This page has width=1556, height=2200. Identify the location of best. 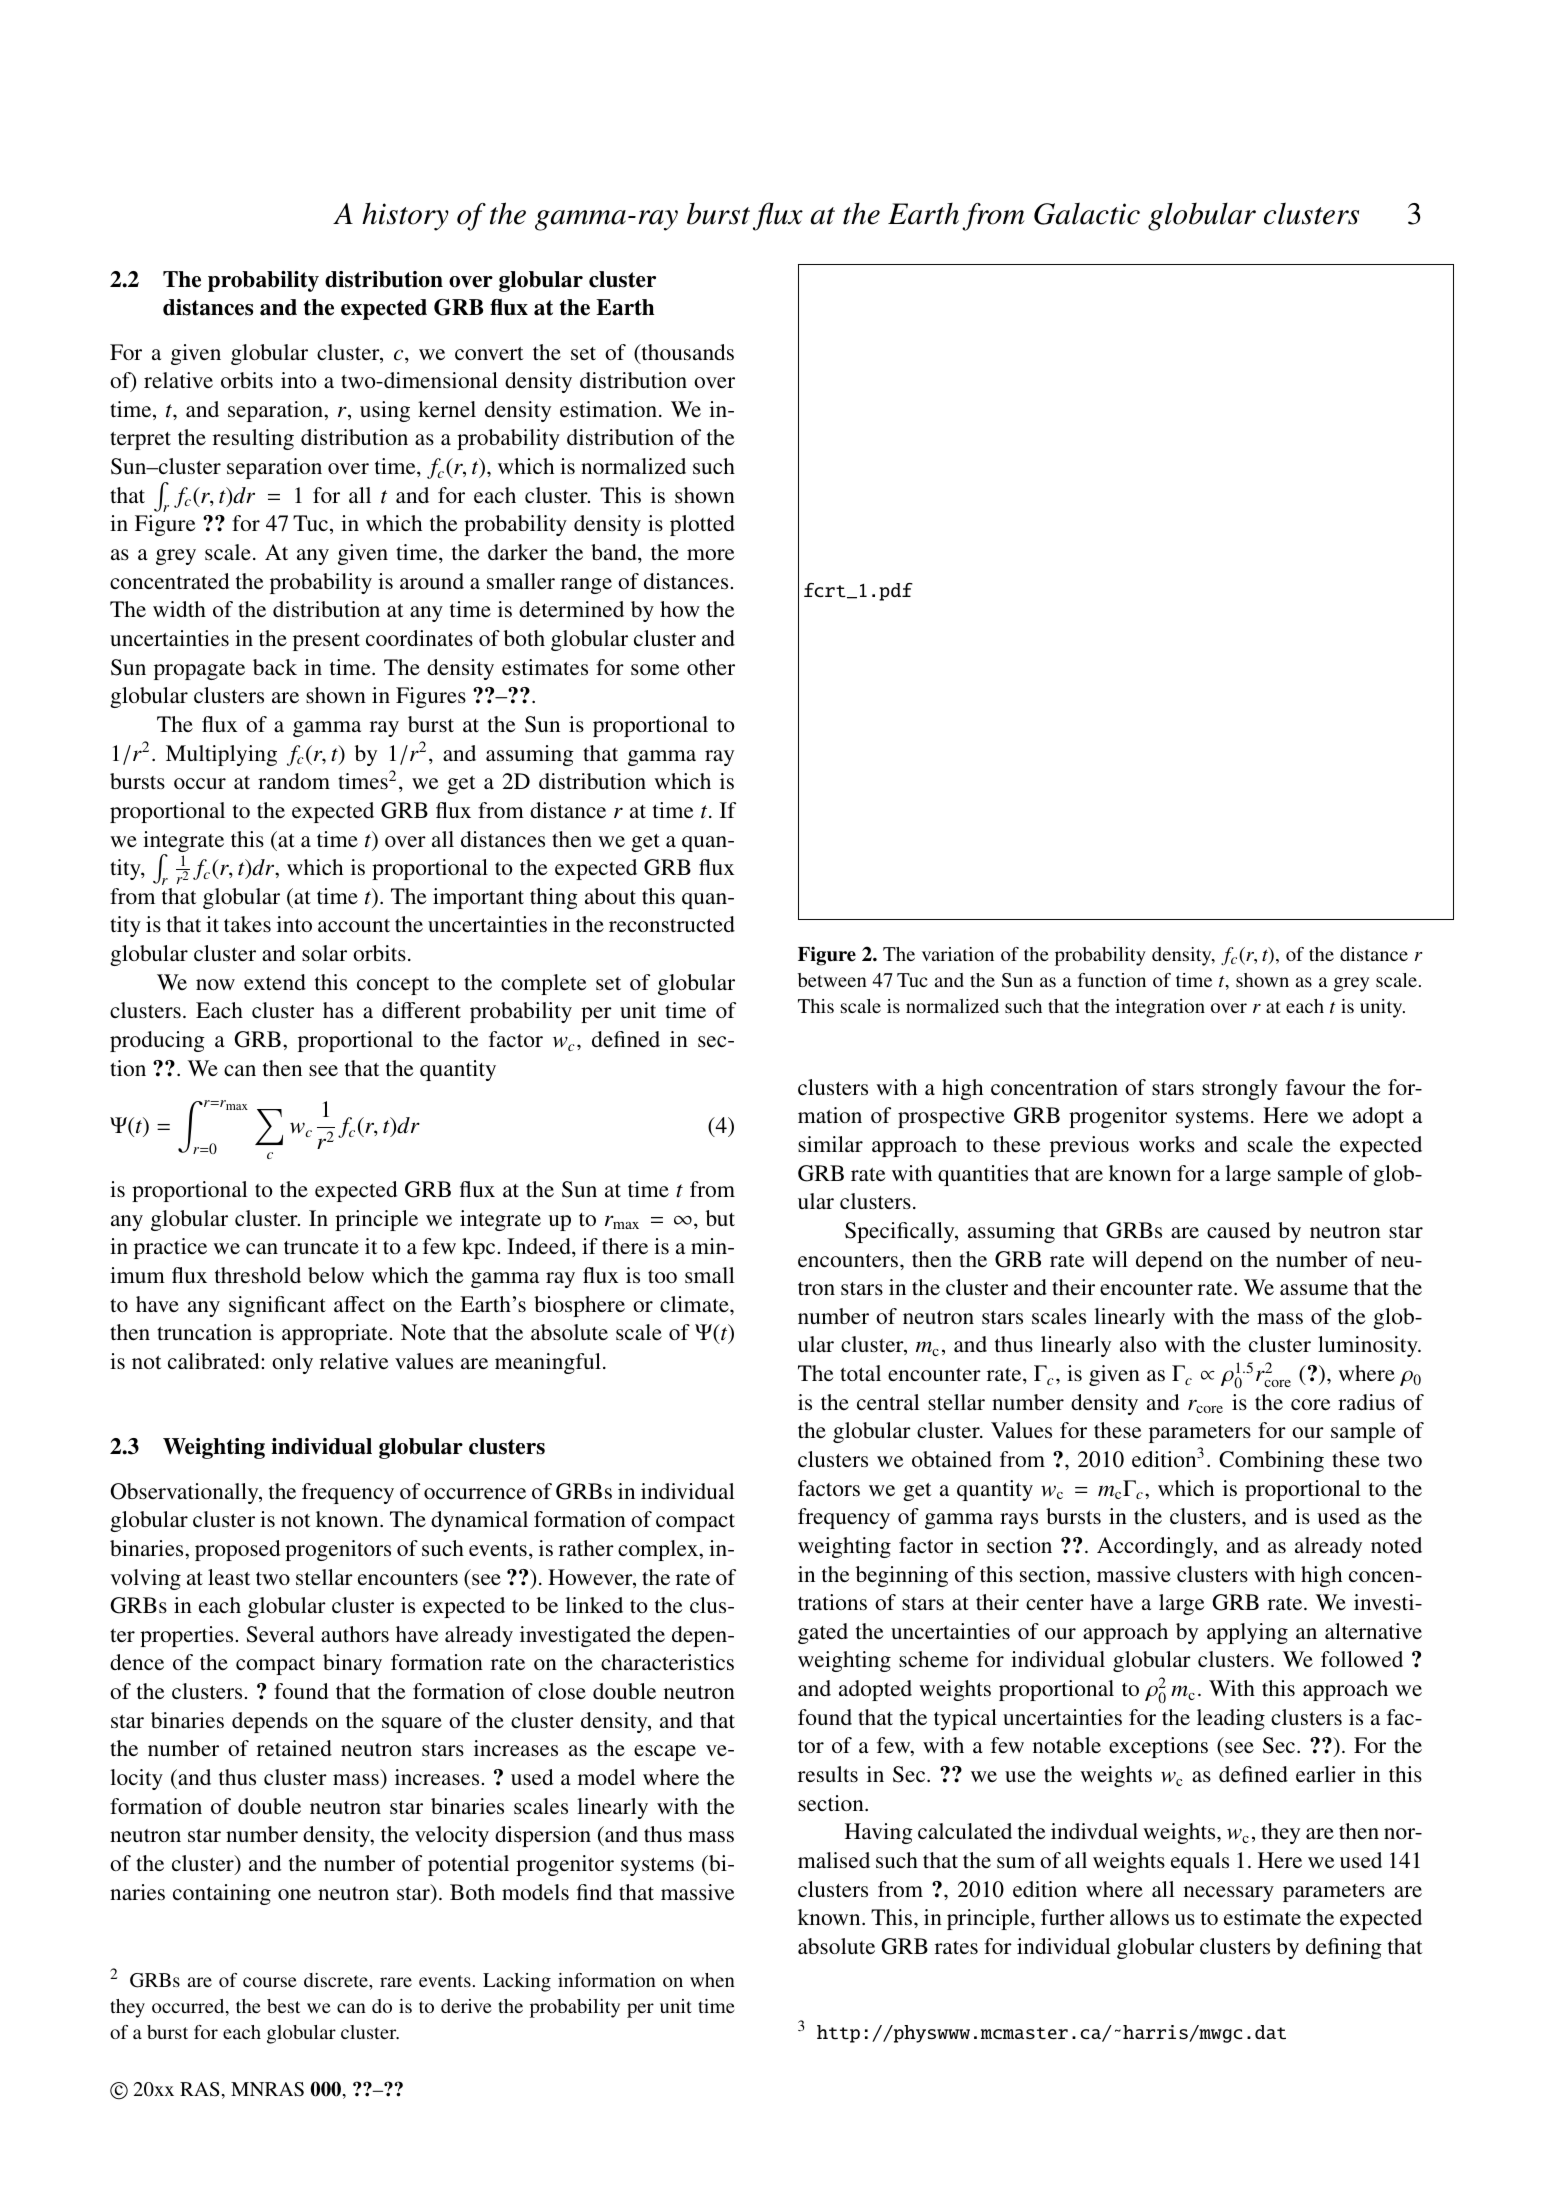
(284, 2006).
